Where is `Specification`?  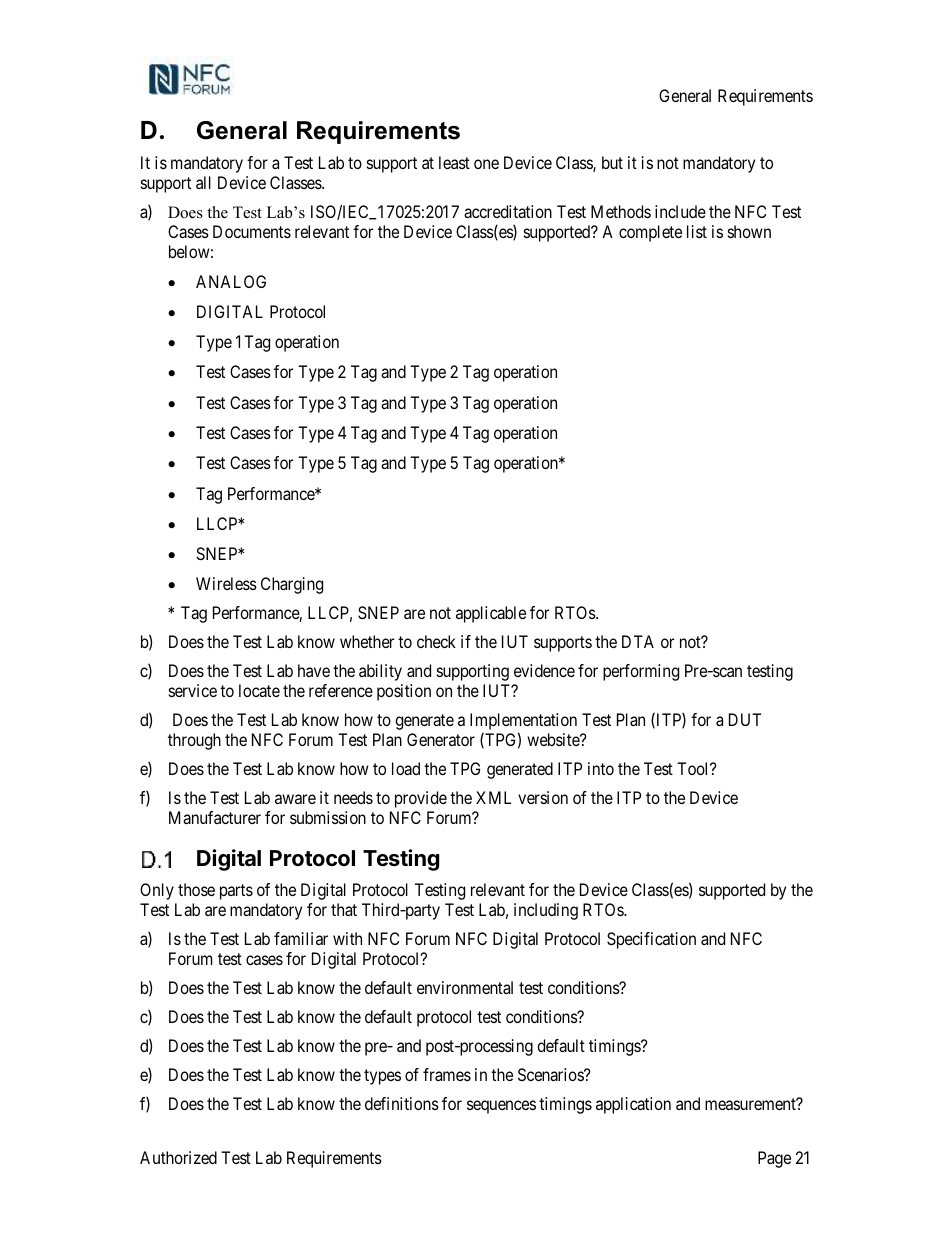 Specification is located at coordinates (651, 940).
